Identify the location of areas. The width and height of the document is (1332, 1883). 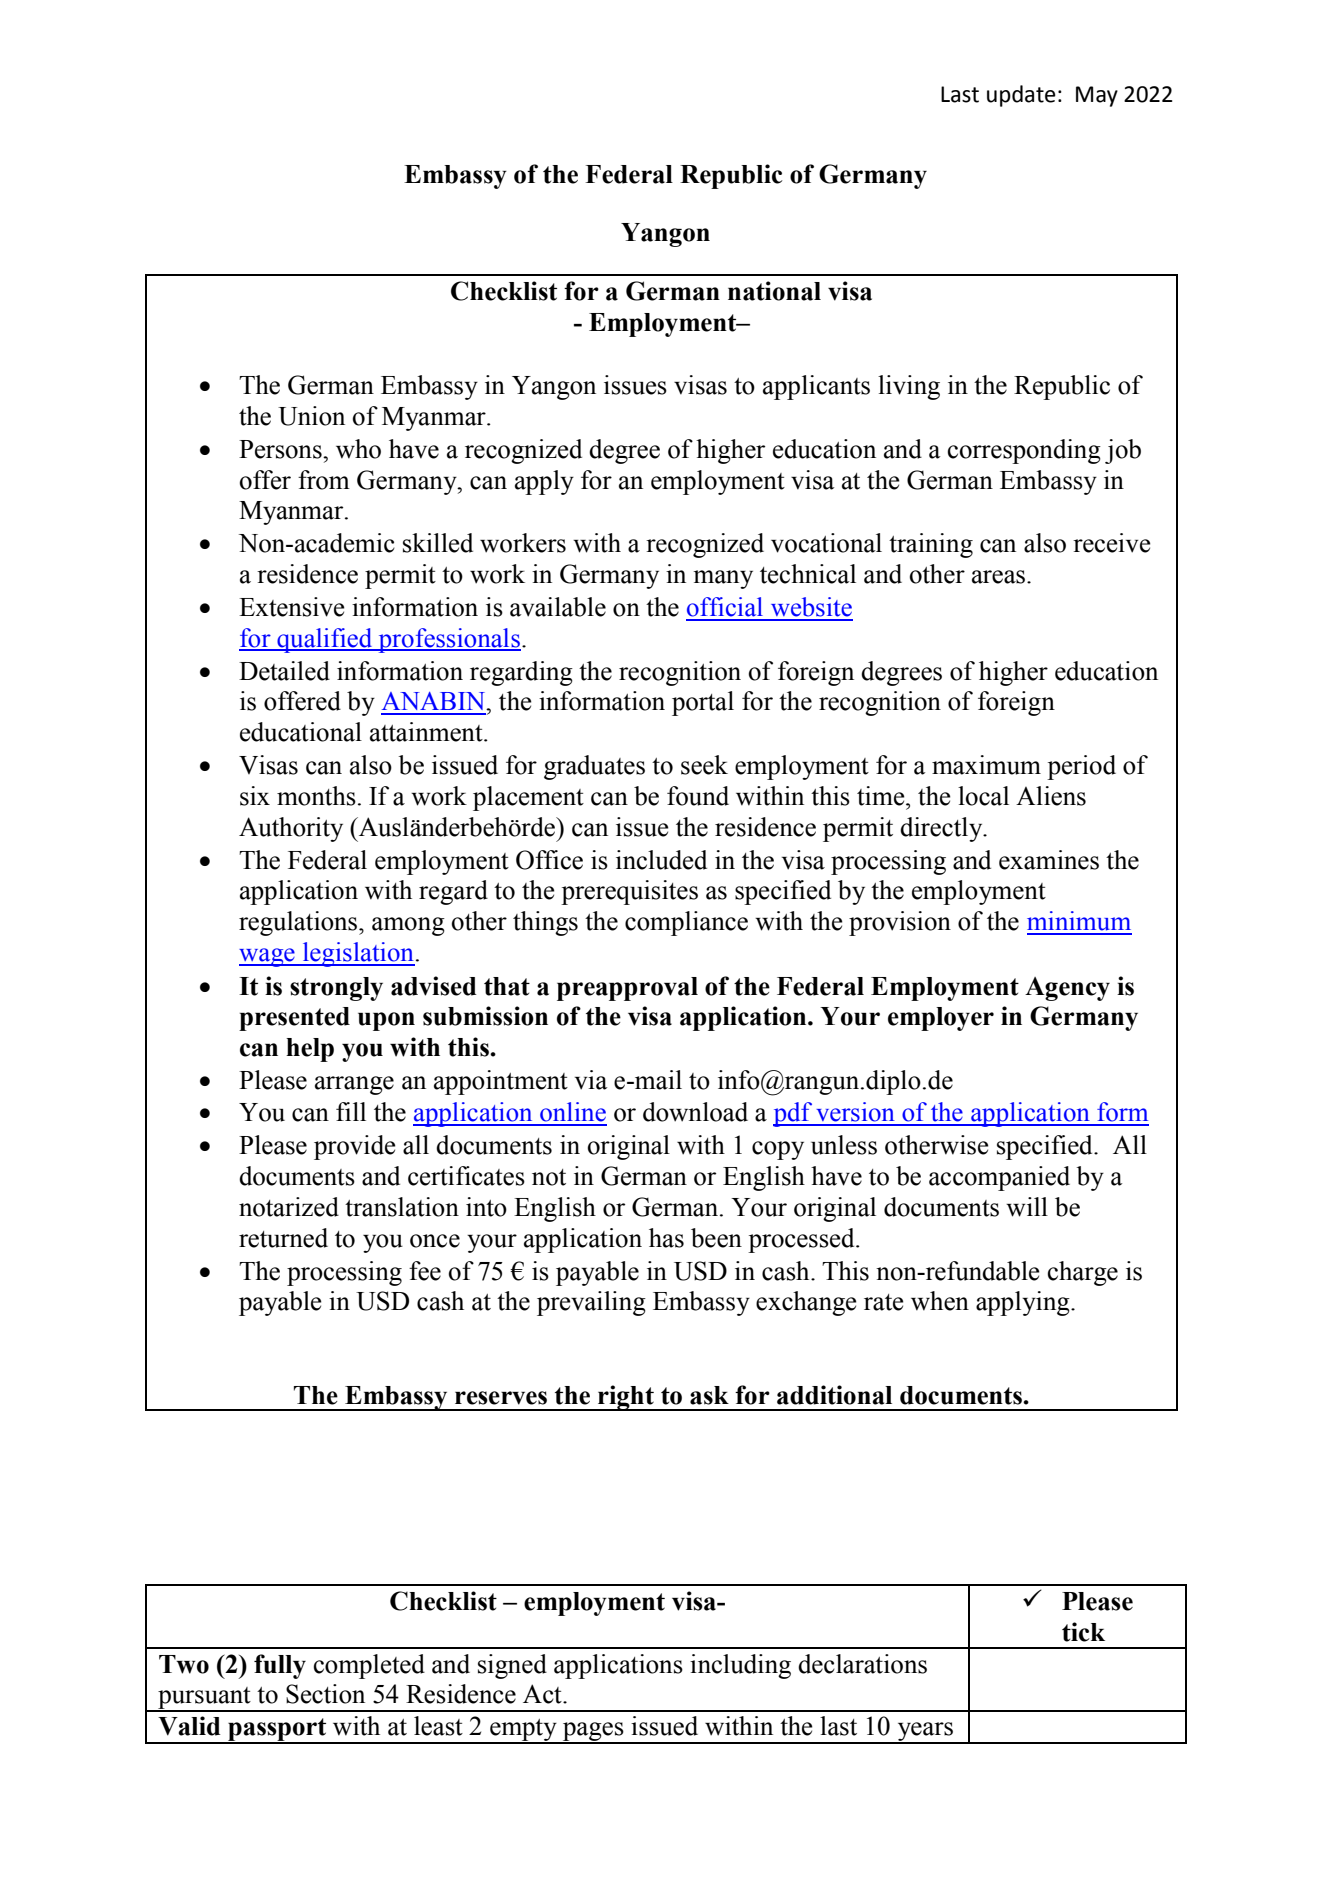
(1000, 577).
